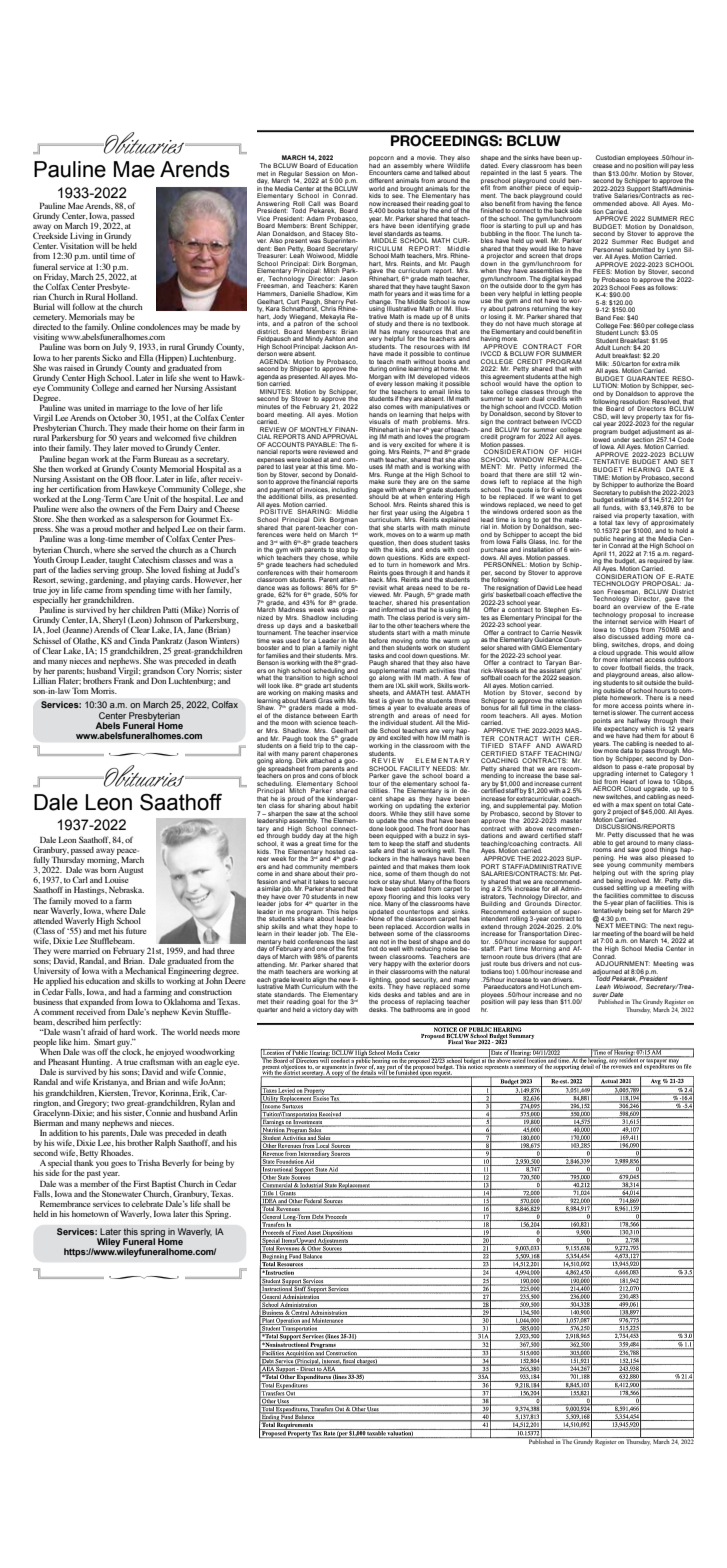  I want to click on past, so click(94, 1174).
